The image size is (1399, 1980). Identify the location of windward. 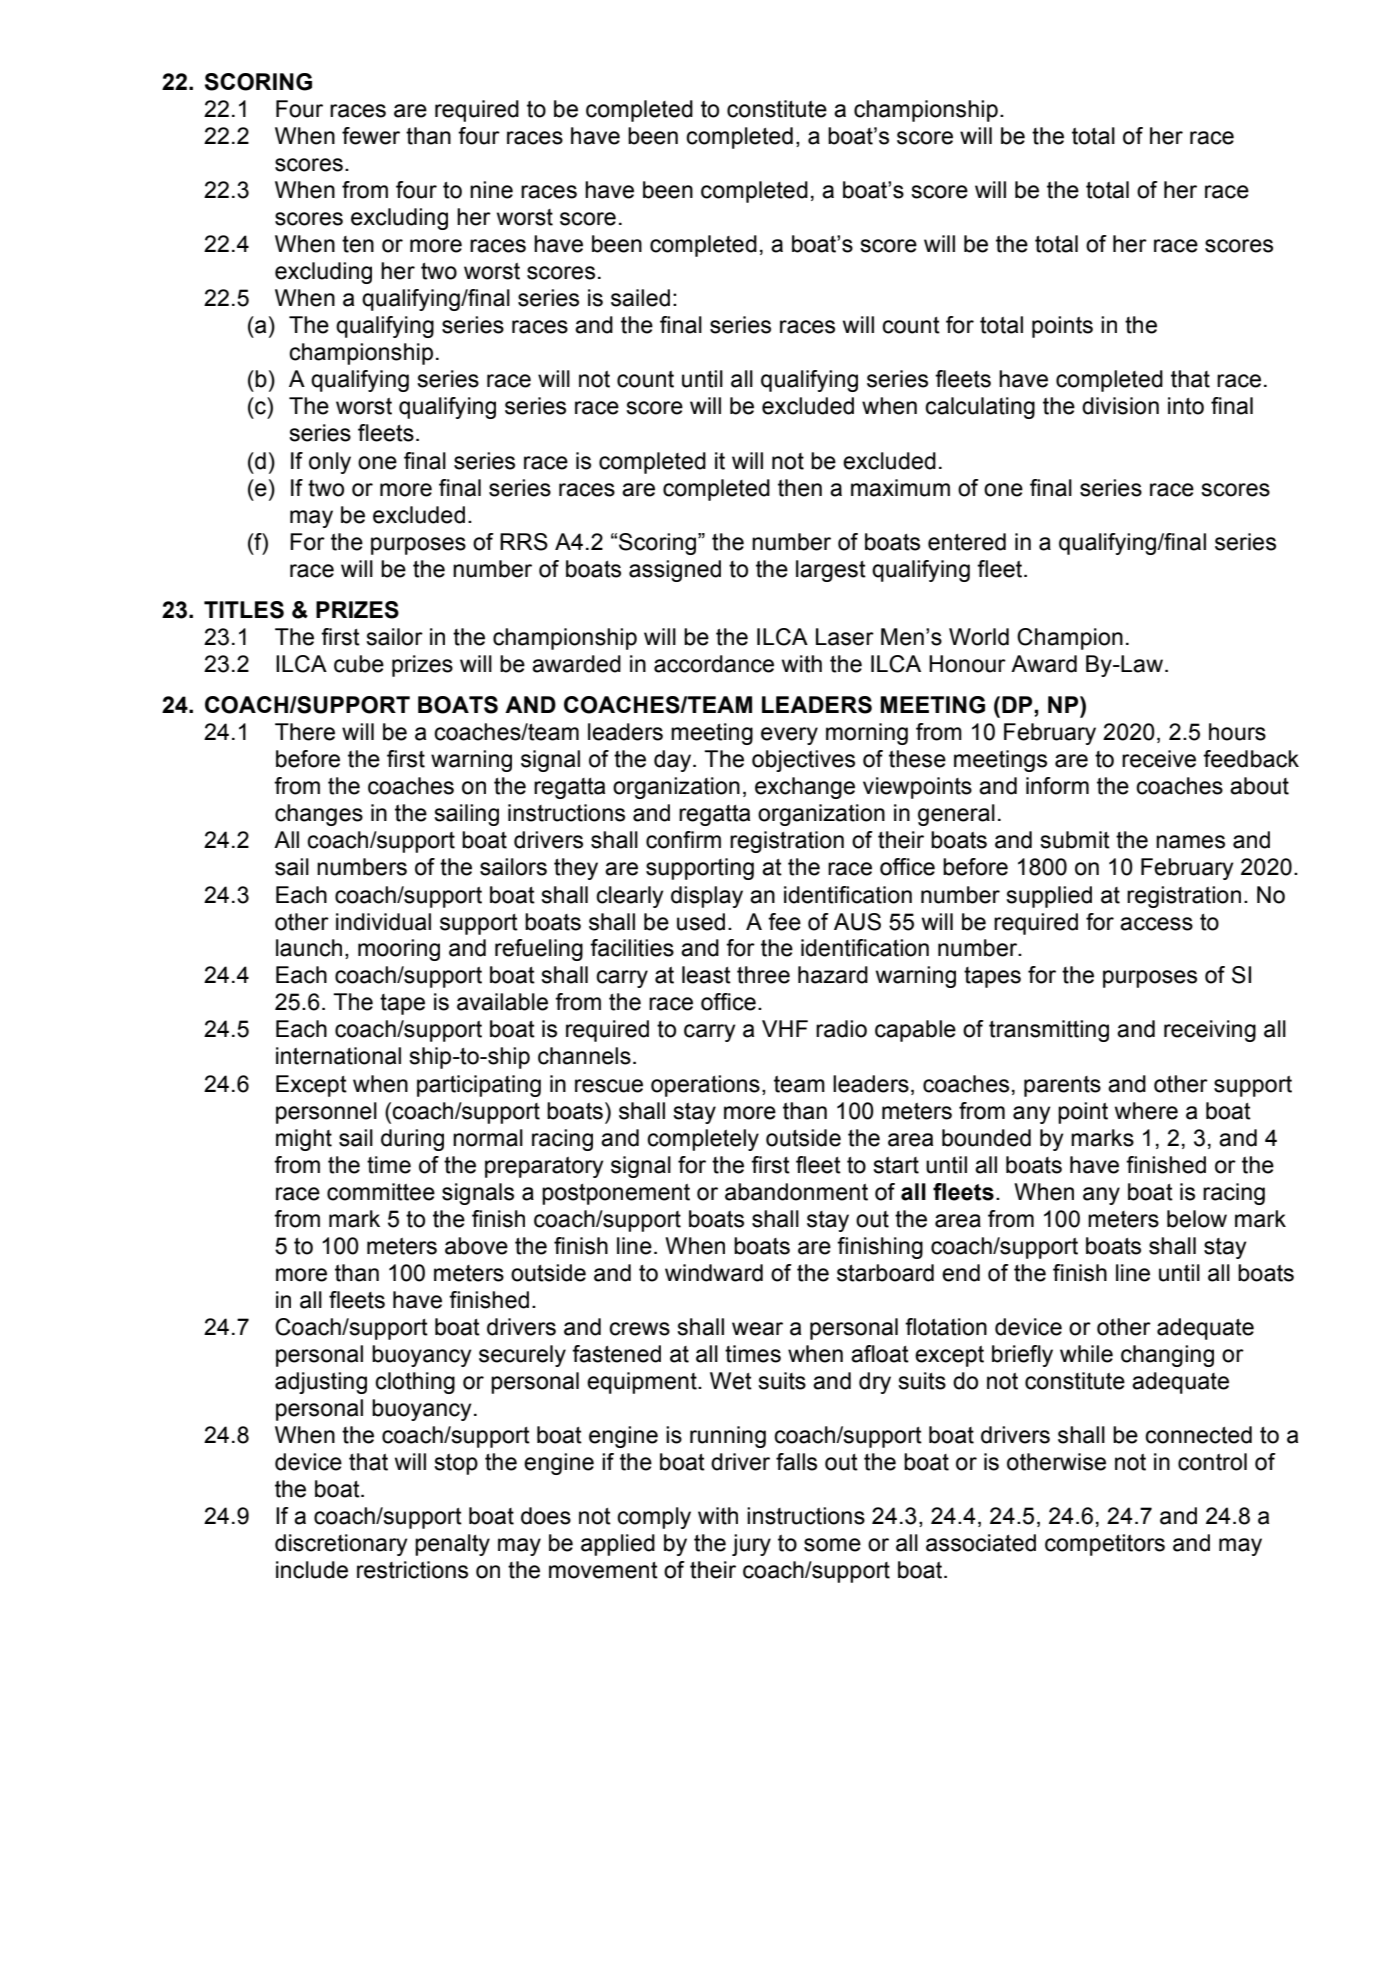
(714, 1273).
